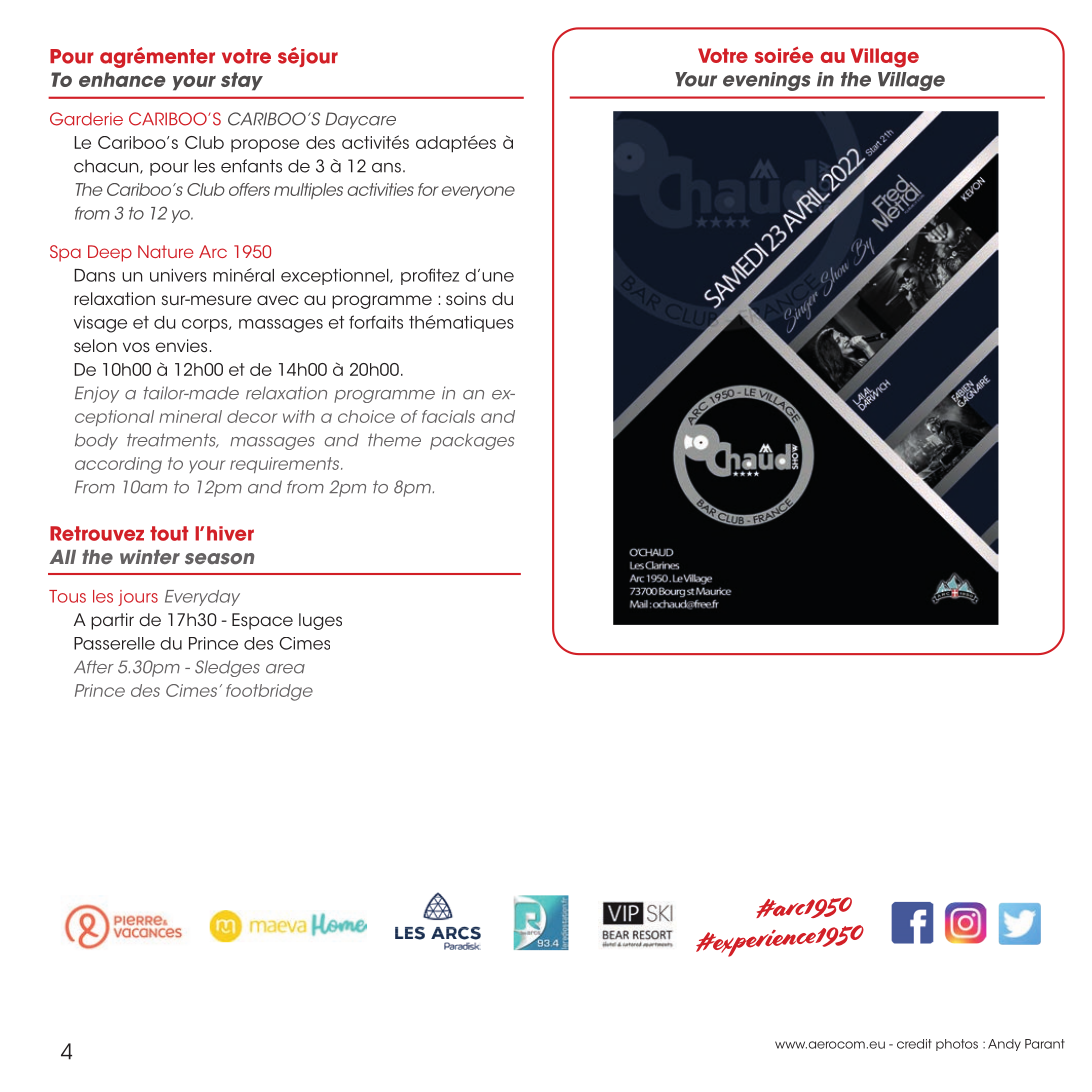 The image size is (1092, 1092). What do you see at coordinates (262, 621) in the document?
I see `Espace` at bounding box center [262, 621].
